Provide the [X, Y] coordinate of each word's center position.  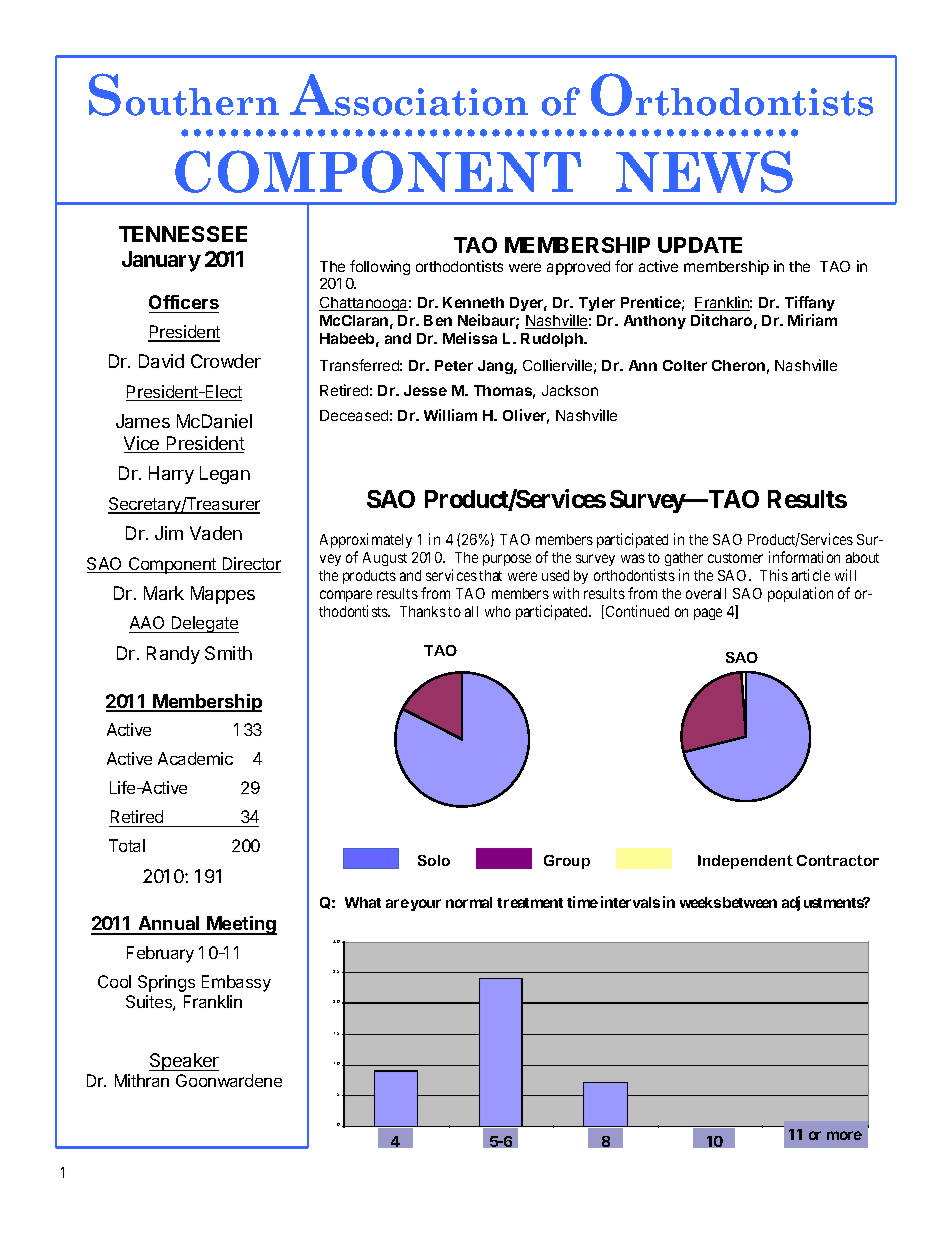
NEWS [704, 171]
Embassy [236, 983]
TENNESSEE [183, 234]
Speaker [184, 1062]
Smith [228, 653]
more [844, 1135]
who [498, 611]
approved [578, 268]
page [708, 614]
